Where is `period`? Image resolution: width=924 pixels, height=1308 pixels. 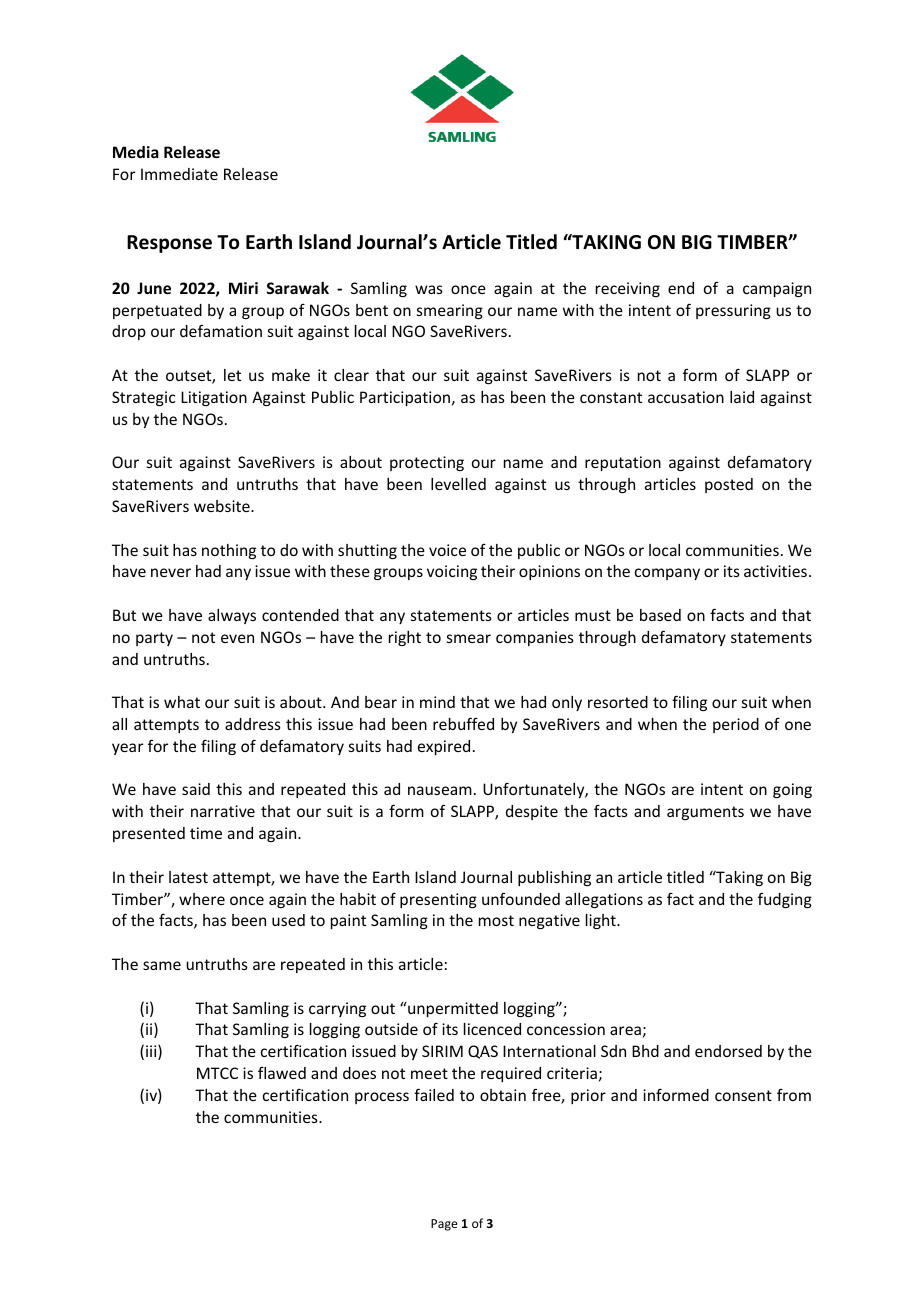 period is located at coordinates (736, 725).
